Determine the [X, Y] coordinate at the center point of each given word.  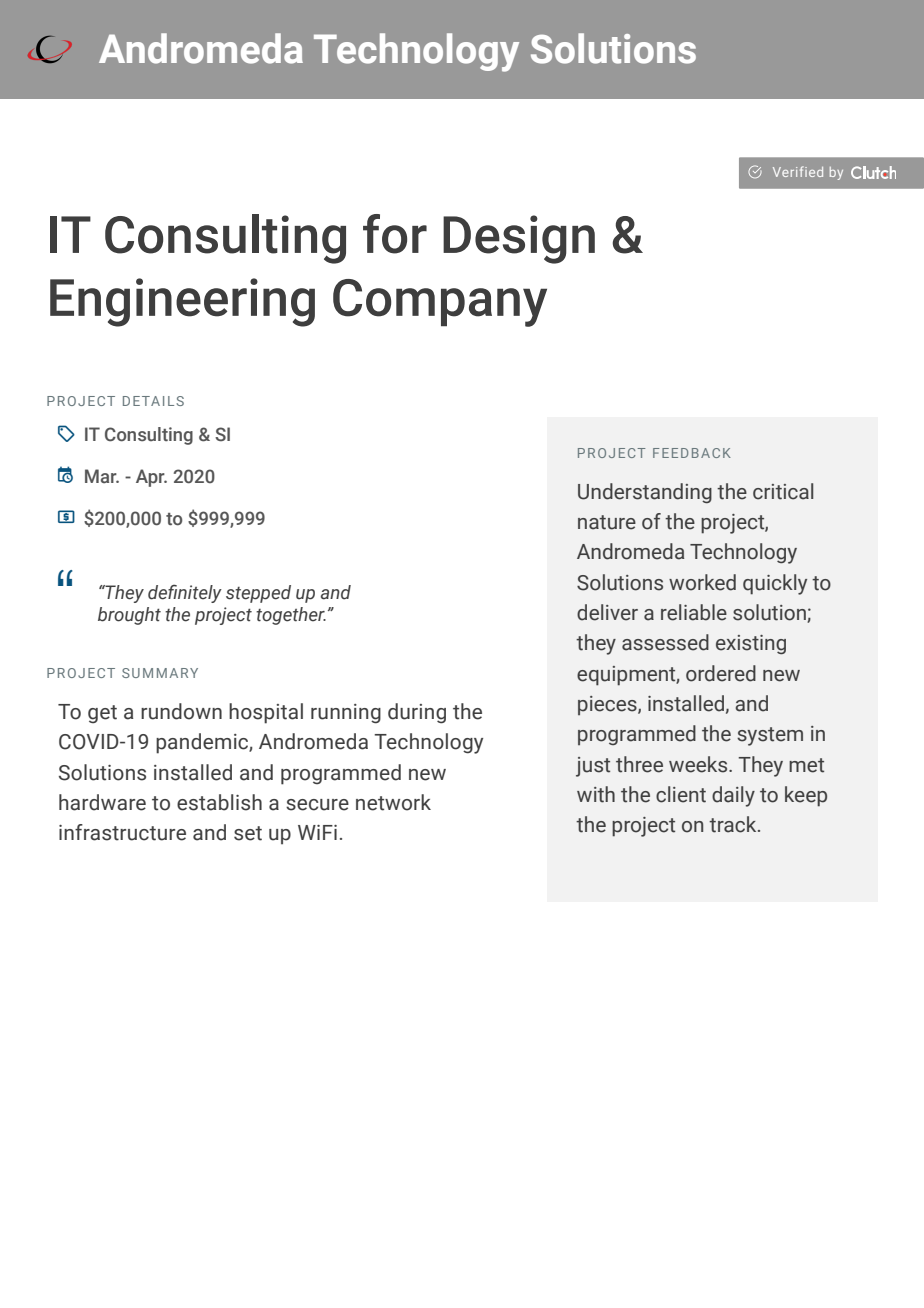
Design [519, 239]
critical [783, 491]
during [417, 713]
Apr [151, 478]
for [395, 234]
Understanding [645, 493]
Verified [798, 171]
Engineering [182, 302]
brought [129, 616]
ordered [721, 673]
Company [440, 303]
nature [607, 522]
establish [219, 802]
